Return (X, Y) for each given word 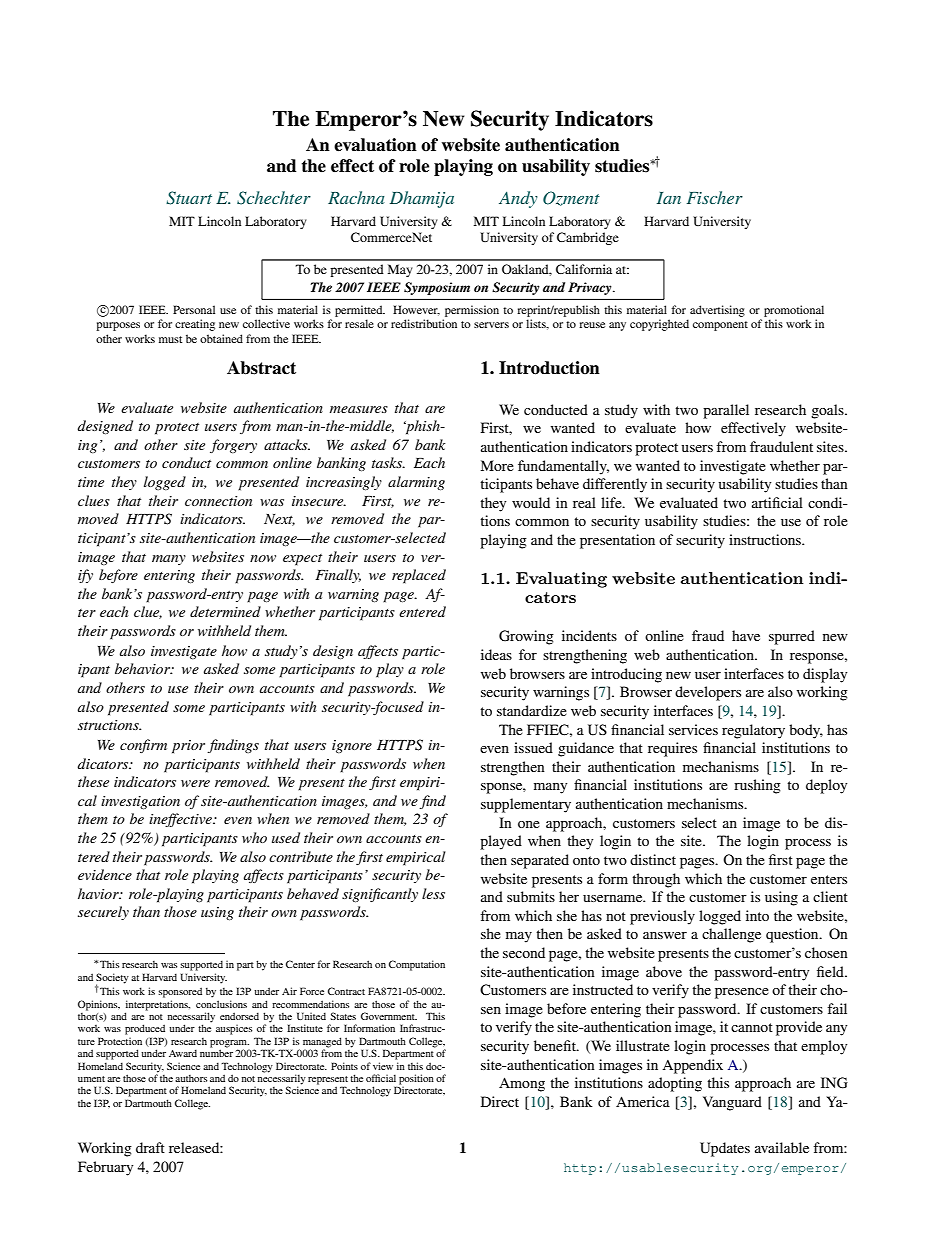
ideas (496, 654)
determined (225, 611)
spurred (792, 637)
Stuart (189, 198)
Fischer (715, 197)
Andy (518, 199)
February (105, 1168)
